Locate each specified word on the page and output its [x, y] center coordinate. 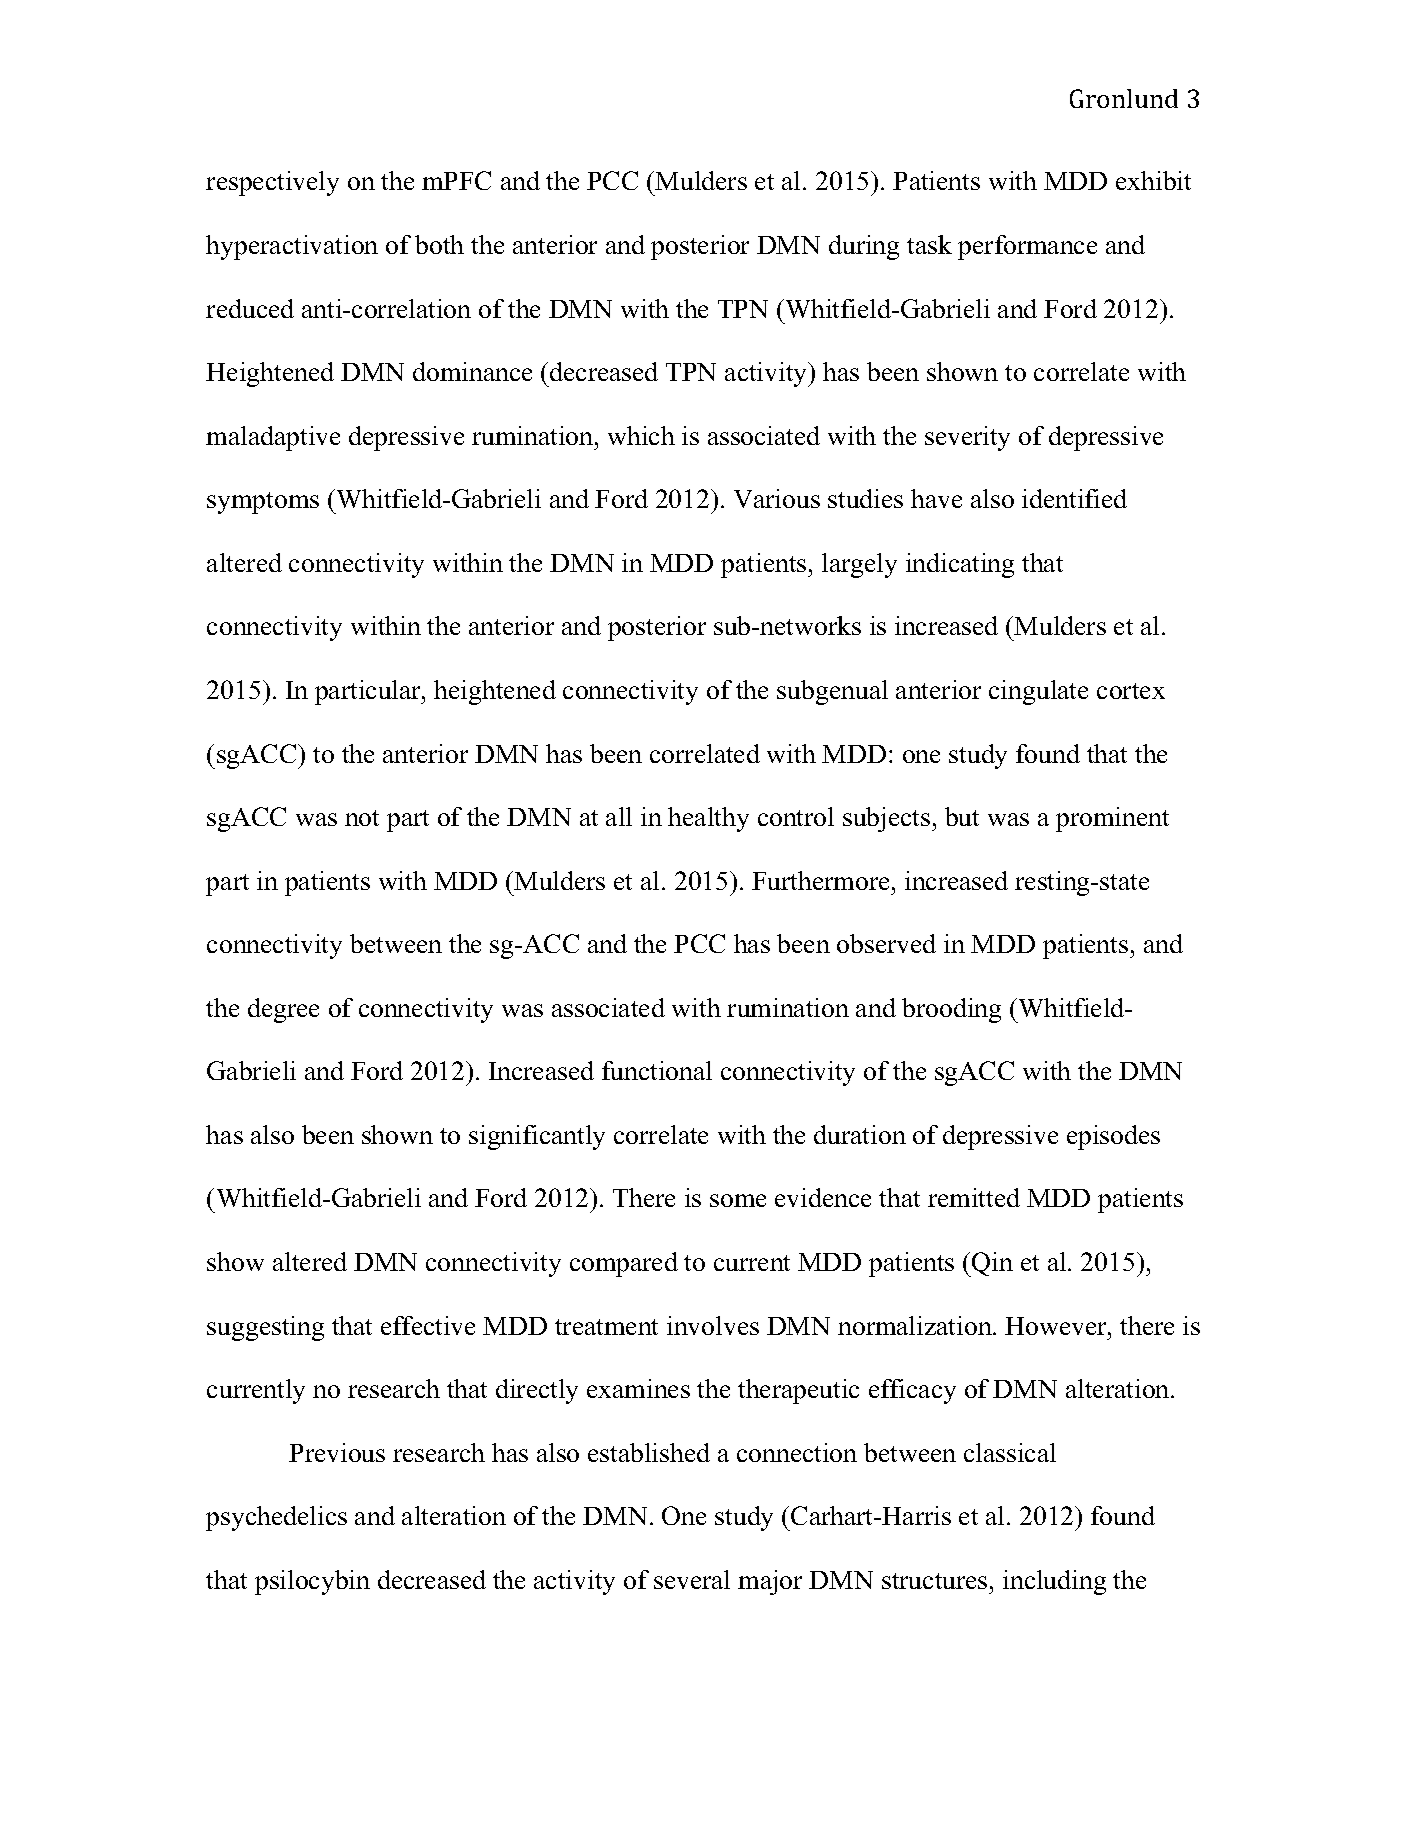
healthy [708, 819]
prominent [1112, 819]
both [439, 244]
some [738, 1200]
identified [1074, 498]
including [1054, 1582]
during [864, 247]
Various [777, 498]
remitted [974, 1197]
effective [428, 1325]
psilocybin [312, 1582]
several [692, 1579]
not [362, 818]
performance [1027, 247]
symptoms [263, 503]
